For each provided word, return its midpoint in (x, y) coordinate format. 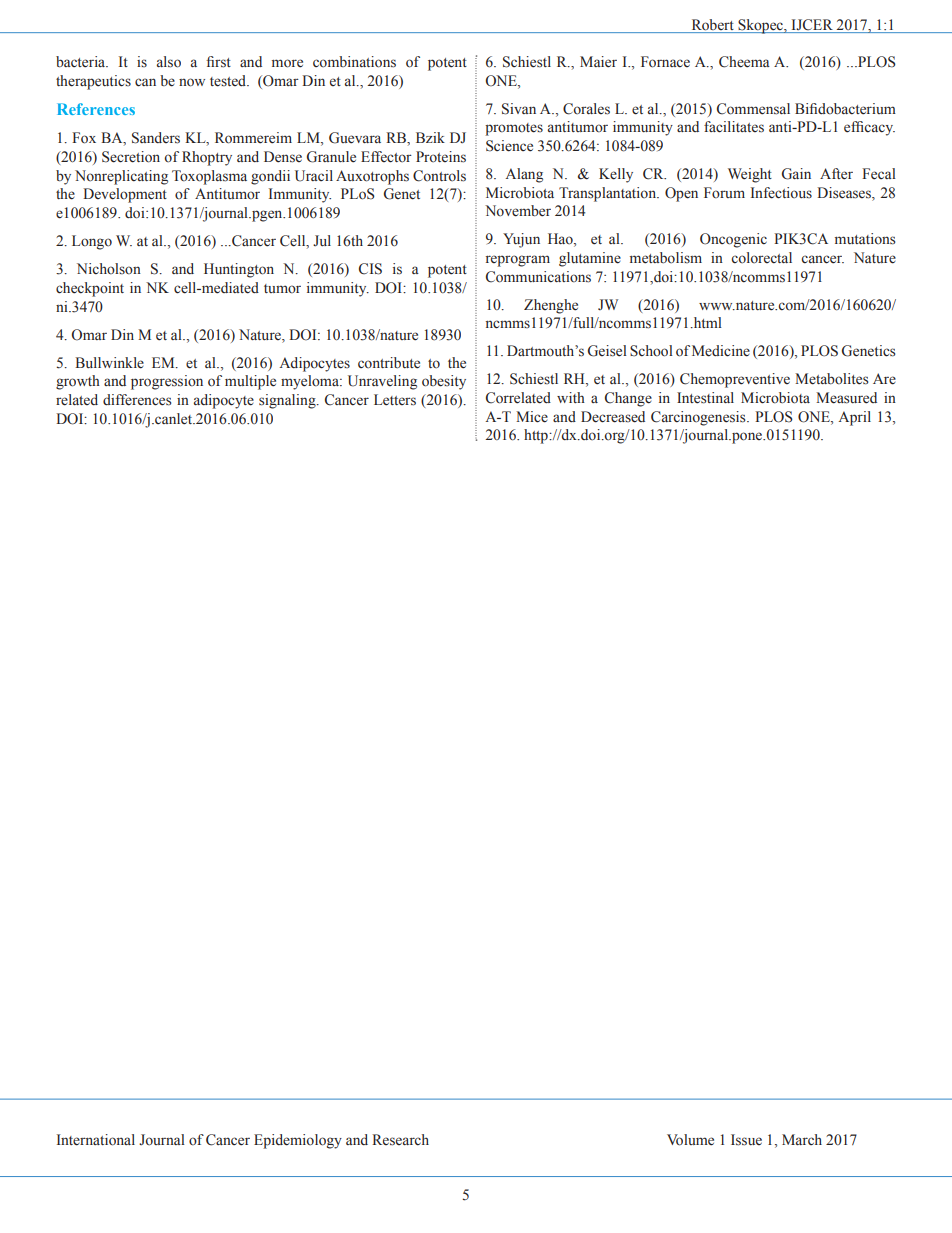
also (169, 62)
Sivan (519, 109)
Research (400, 1140)
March (802, 1139)
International (96, 1140)
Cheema (744, 62)
